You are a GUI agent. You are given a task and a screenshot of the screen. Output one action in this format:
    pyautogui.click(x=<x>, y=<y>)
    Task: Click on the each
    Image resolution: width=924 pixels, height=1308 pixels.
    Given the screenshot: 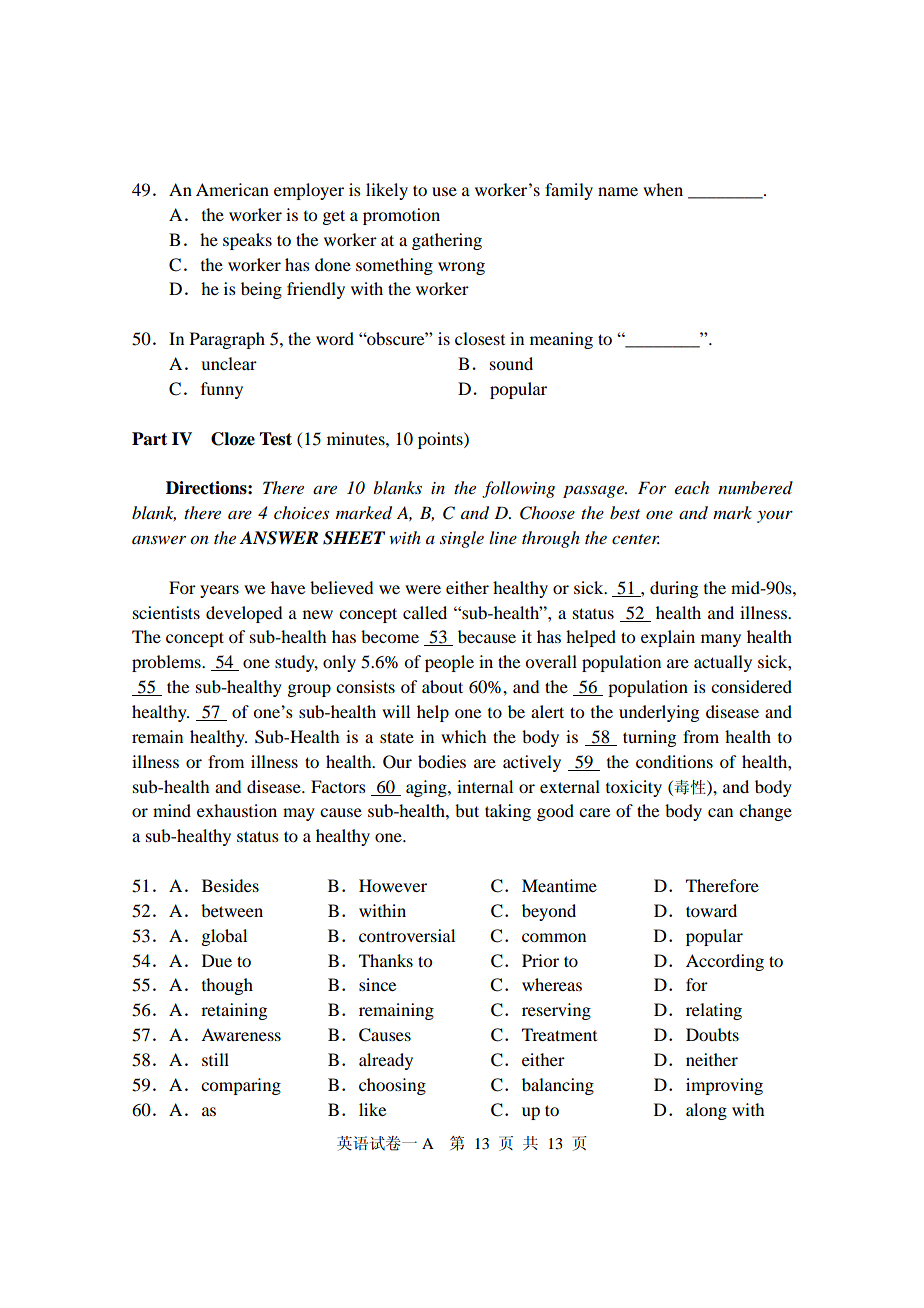 What is the action you would take?
    pyautogui.click(x=692, y=487)
